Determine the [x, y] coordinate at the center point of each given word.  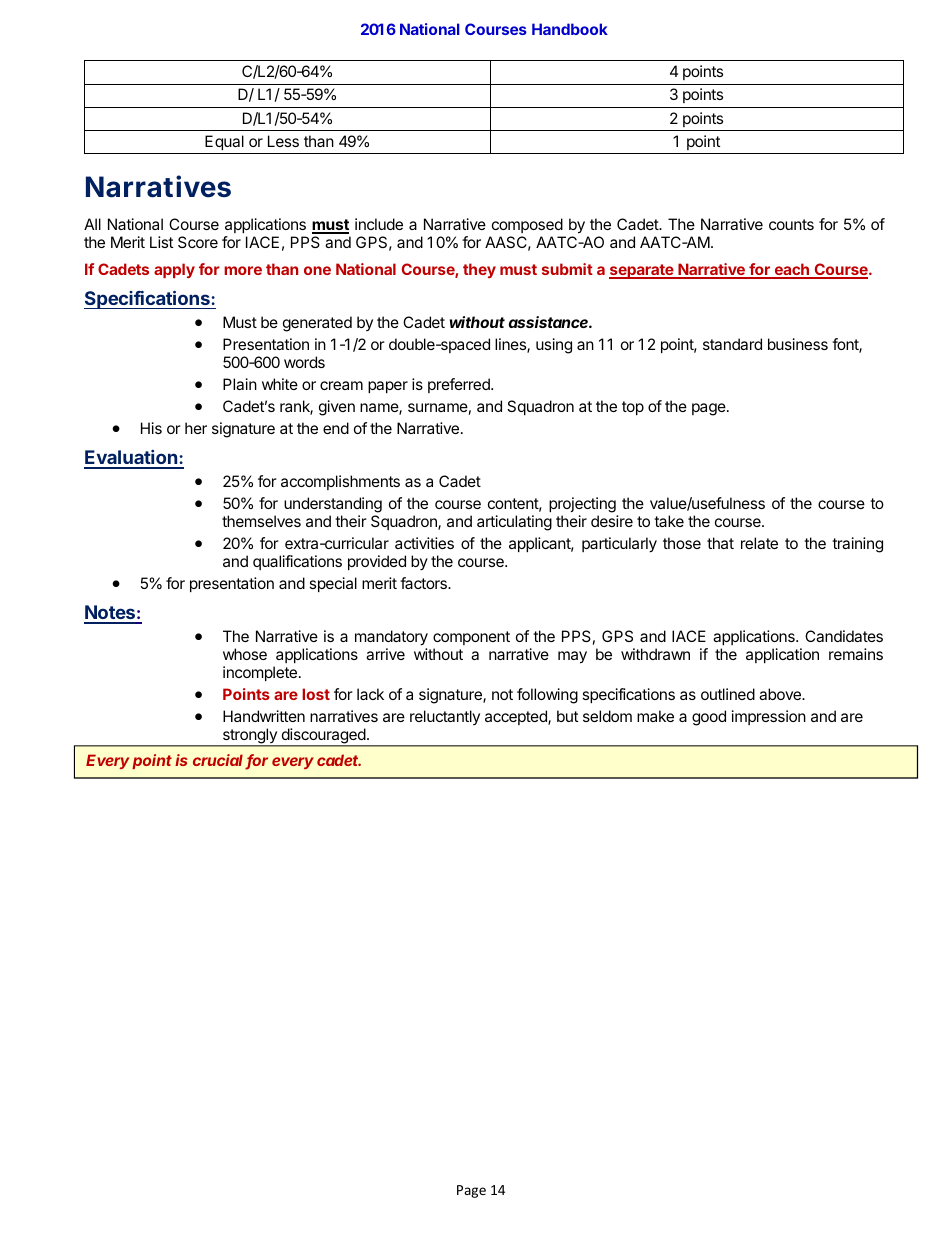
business [798, 344]
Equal [224, 142]
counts [791, 224]
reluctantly [445, 717]
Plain [240, 384]
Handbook [570, 29]
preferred [460, 385]
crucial [219, 761]
